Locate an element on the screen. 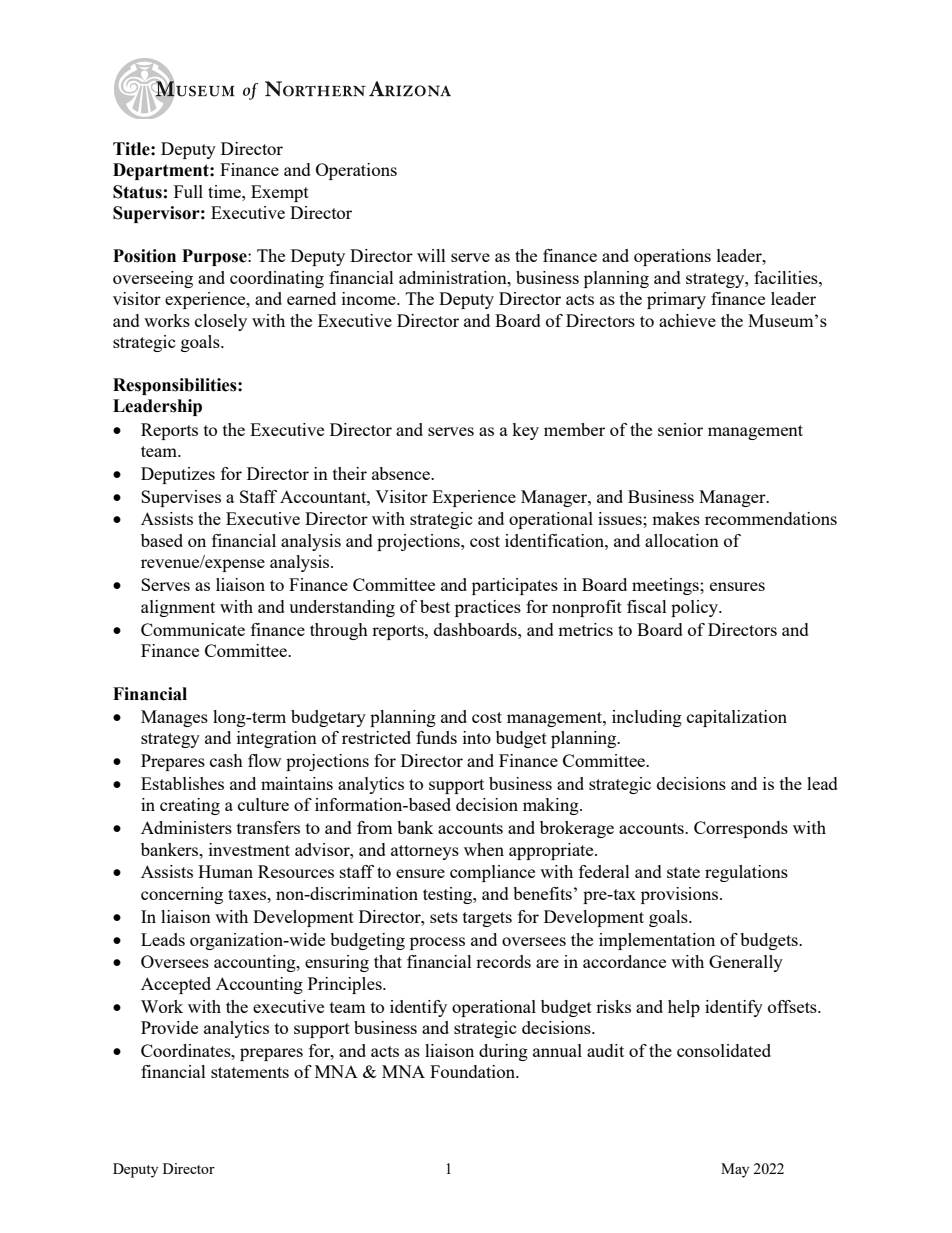 The width and height of the screenshot is (952, 1233). capitalization is located at coordinates (737, 718).
